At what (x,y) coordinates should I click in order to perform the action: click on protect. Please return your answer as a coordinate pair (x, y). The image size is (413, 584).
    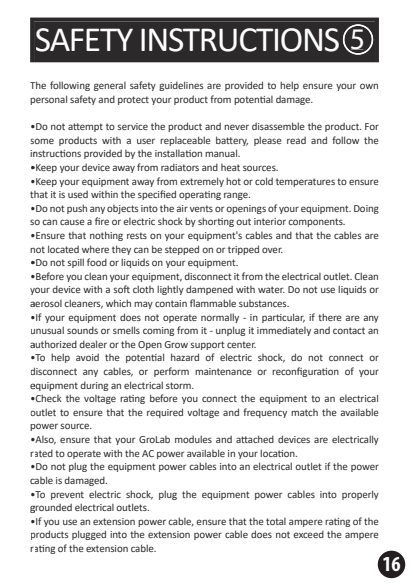
    Looking at the image, I should click on (133, 100).
